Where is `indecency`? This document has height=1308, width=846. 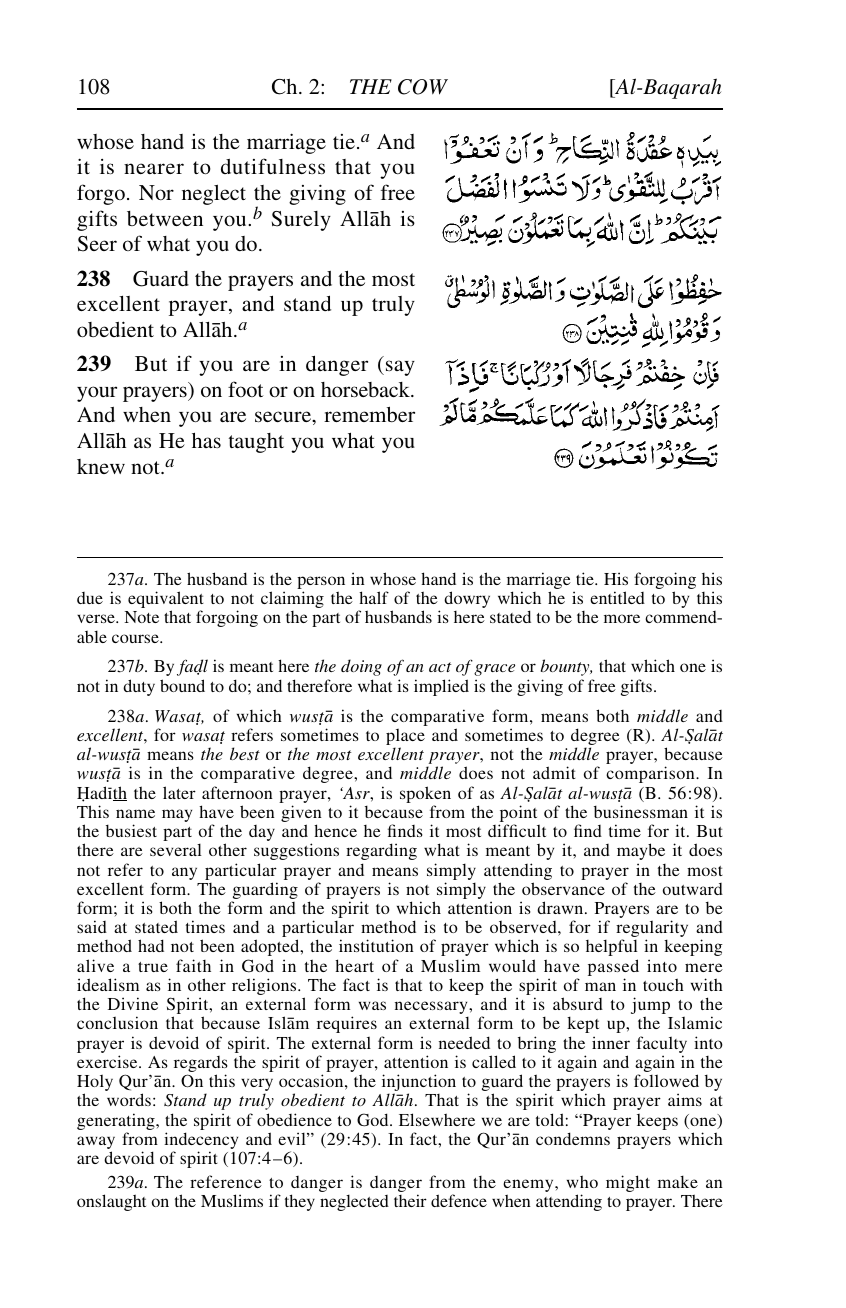 indecency is located at coordinates (201, 1142).
